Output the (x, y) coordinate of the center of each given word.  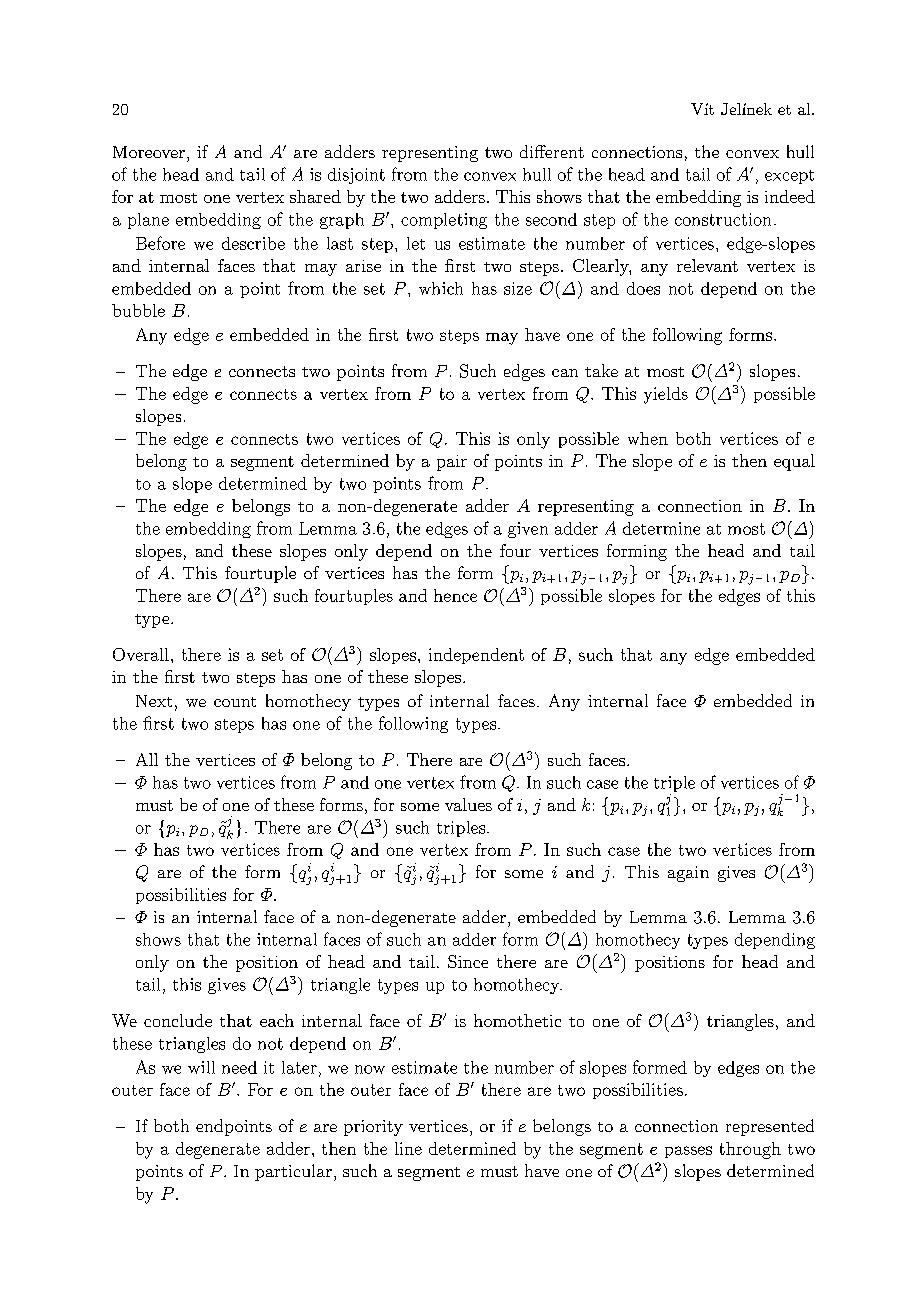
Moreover (149, 152)
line (408, 1148)
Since (468, 961)
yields (666, 395)
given (528, 530)
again (688, 874)
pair (452, 463)
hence (455, 595)
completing (444, 221)
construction (723, 219)
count (235, 702)
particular (293, 1172)
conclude (178, 1020)
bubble (138, 310)
